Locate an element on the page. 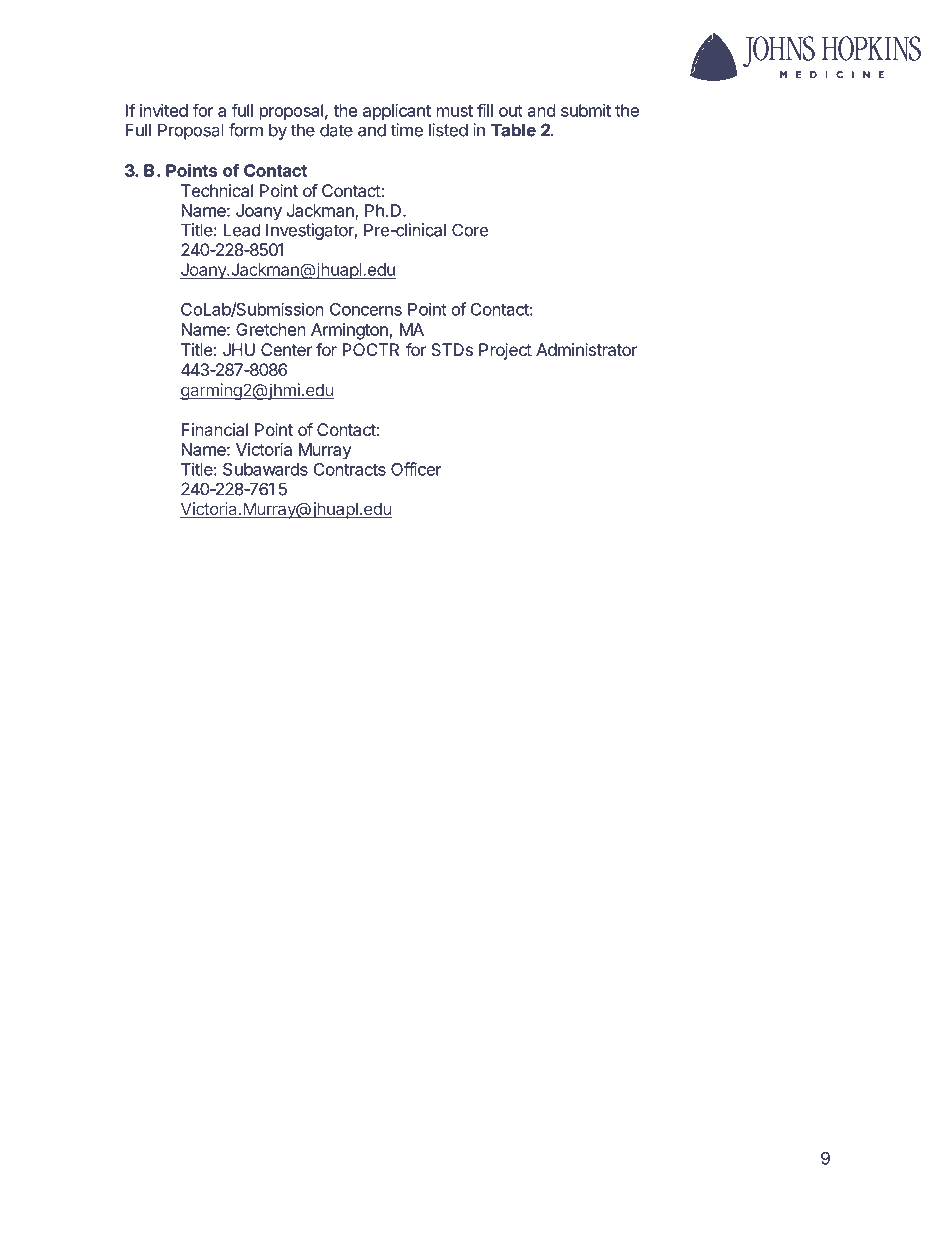 The width and height of the image is (952, 1233). Lead is located at coordinates (241, 230).
